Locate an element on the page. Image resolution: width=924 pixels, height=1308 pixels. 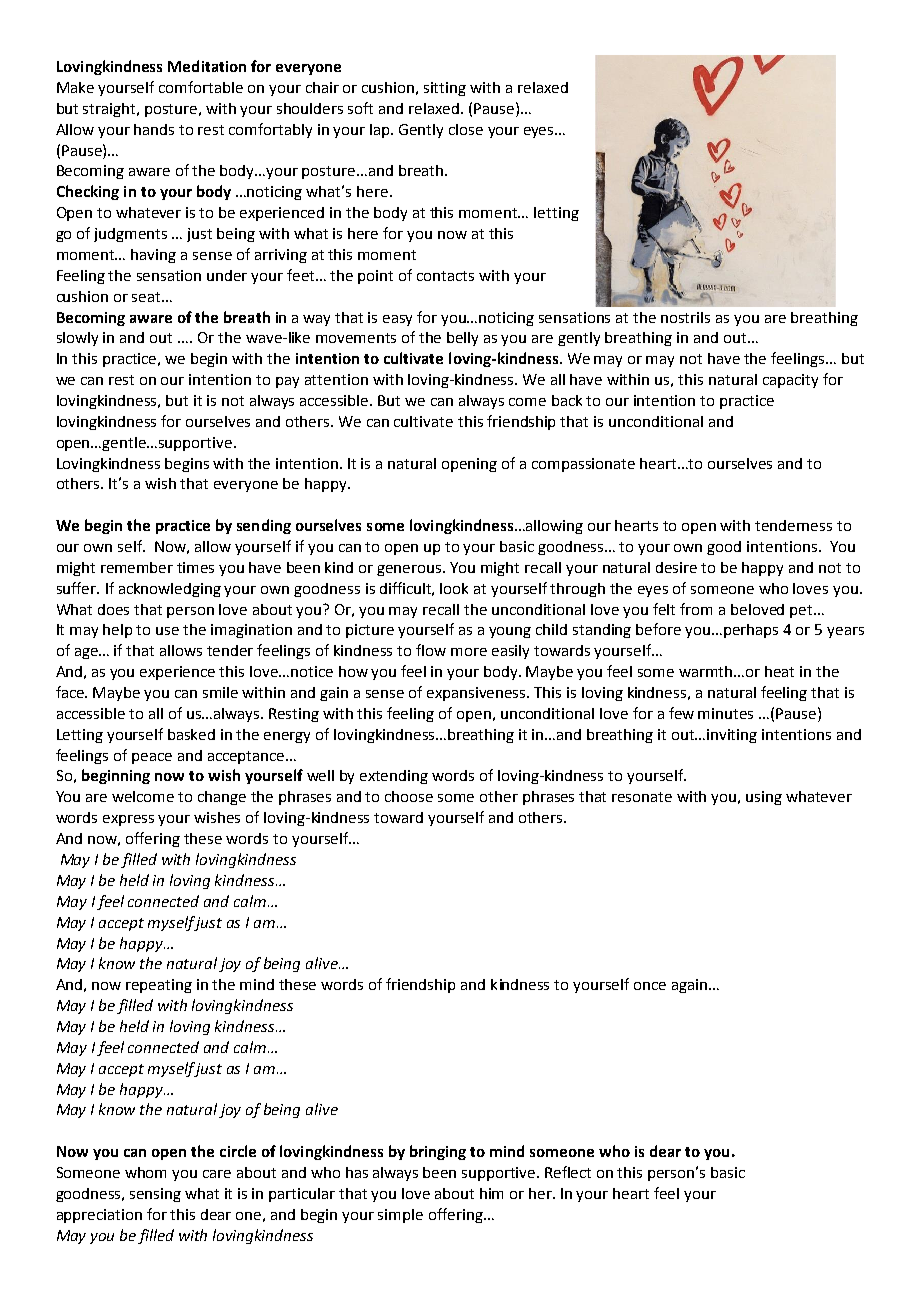
Reflect is located at coordinates (568, 1172).
